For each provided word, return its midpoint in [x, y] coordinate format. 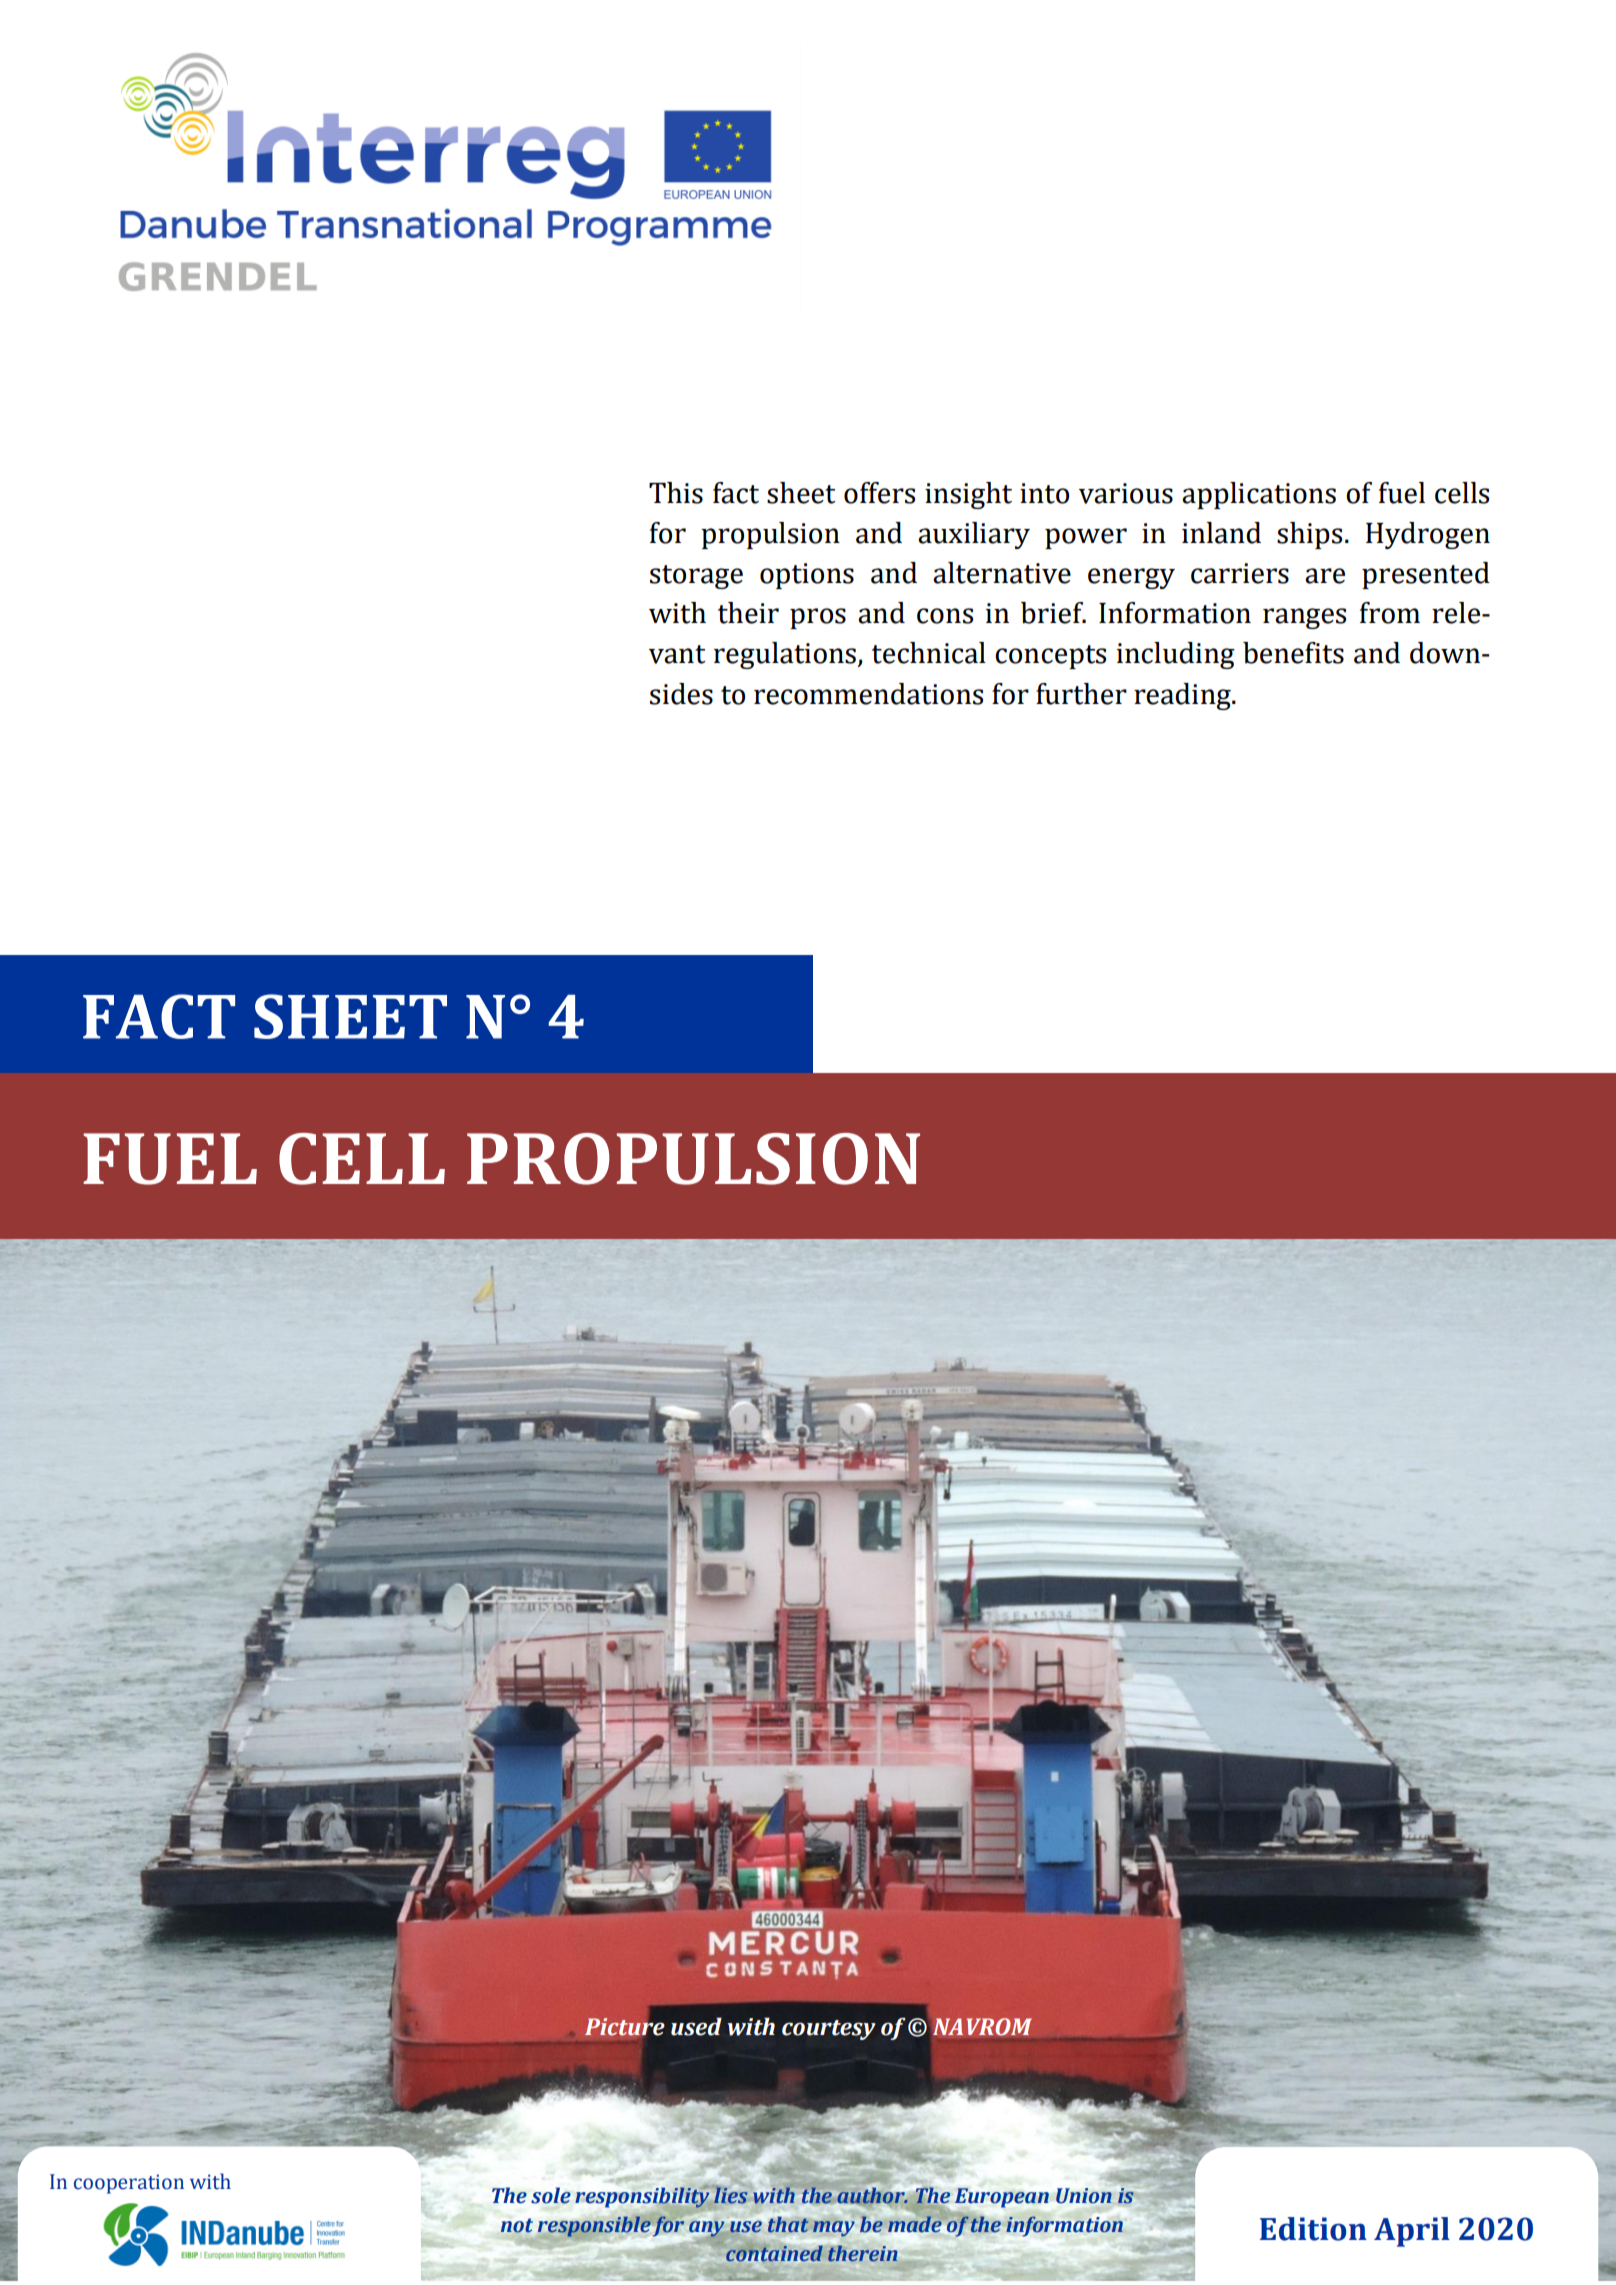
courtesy [828, 2030]
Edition [1313, 2229]
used [696, 2027]
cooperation [129, 2184]
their [748, 613]
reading [1183, 696]
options [807, 576]
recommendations [868, 694]
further [1081, 694]
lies [730, 2195]
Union [1084, 2196]
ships [1309, 535]
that [788, 2224]
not [517, 2226]
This [676, 493]
